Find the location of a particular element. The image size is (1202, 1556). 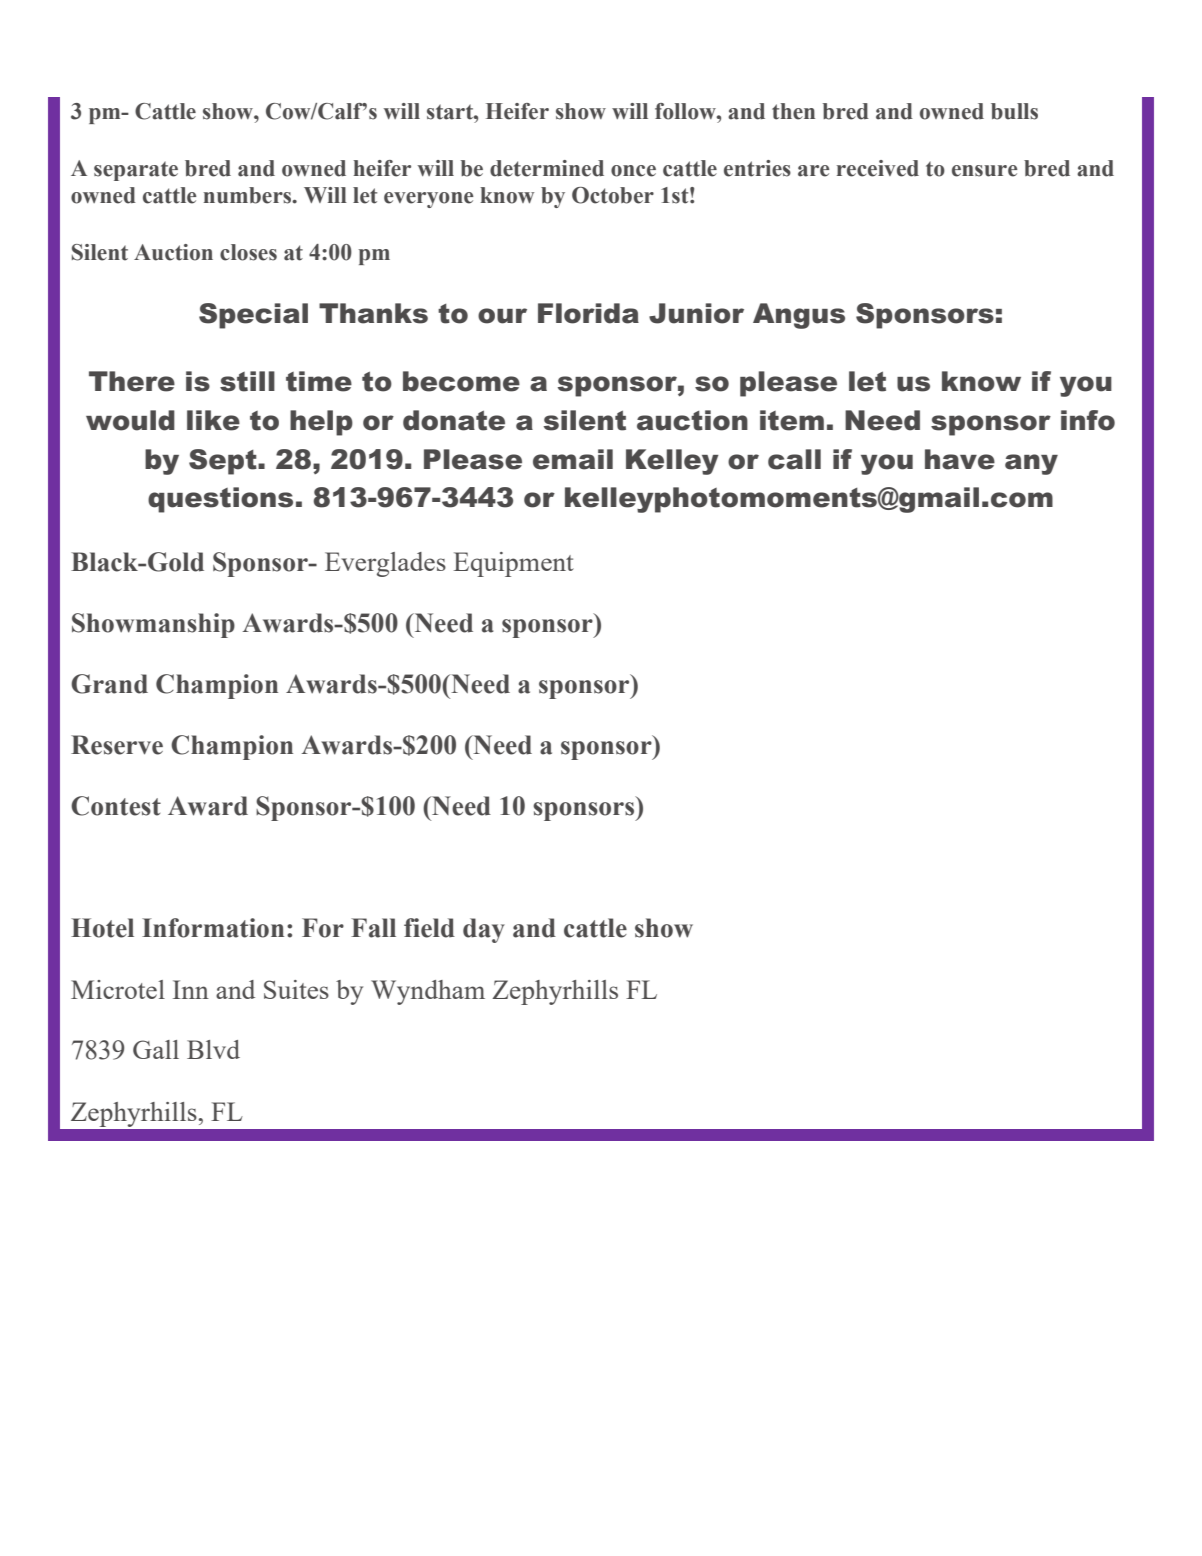

received is located at coordinates (878, 168).
